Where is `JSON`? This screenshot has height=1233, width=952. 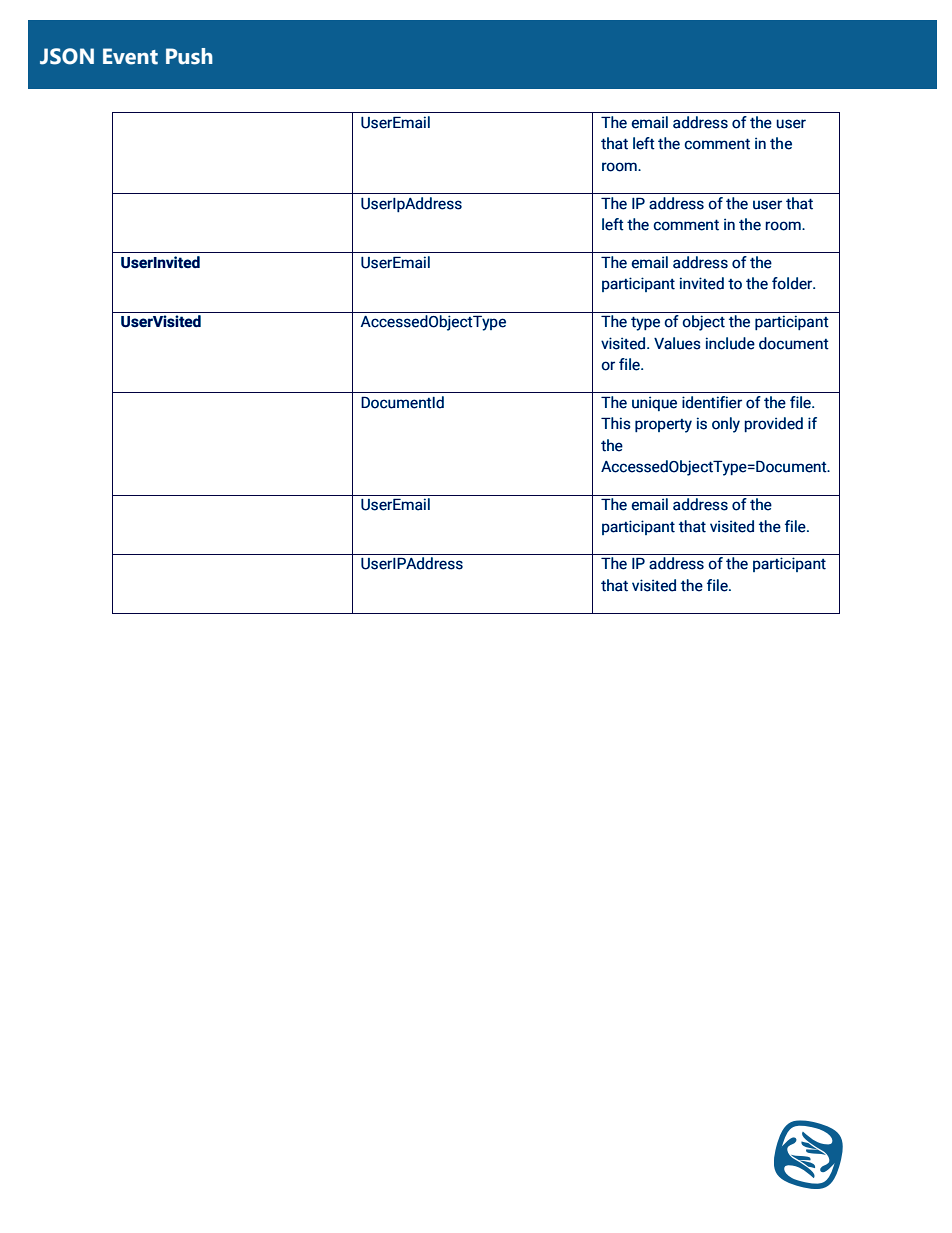 JSON is located at coordinates (67, 56).
